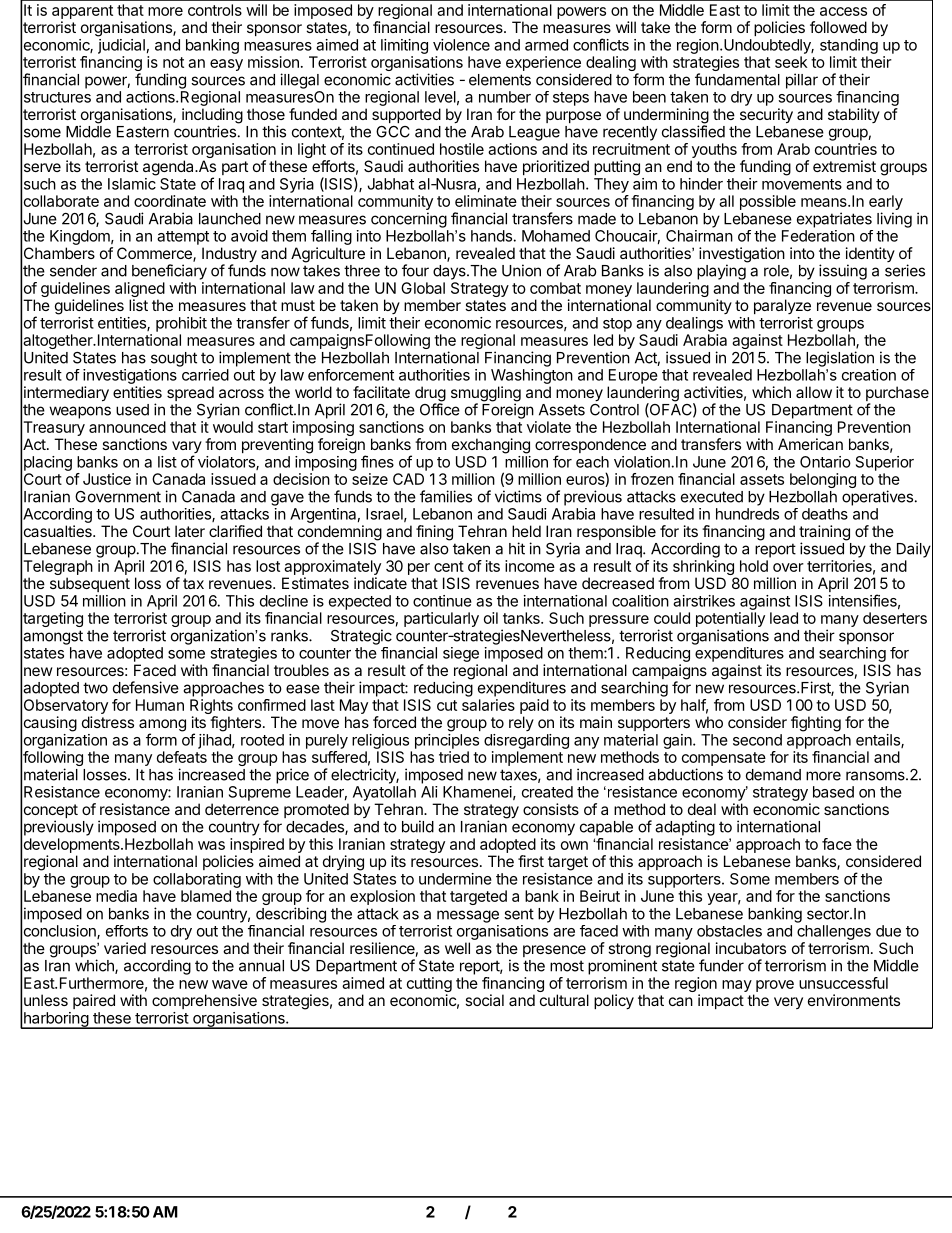  Describe the element at coordinates (190, 531) in the document. I see `later` at that location.
